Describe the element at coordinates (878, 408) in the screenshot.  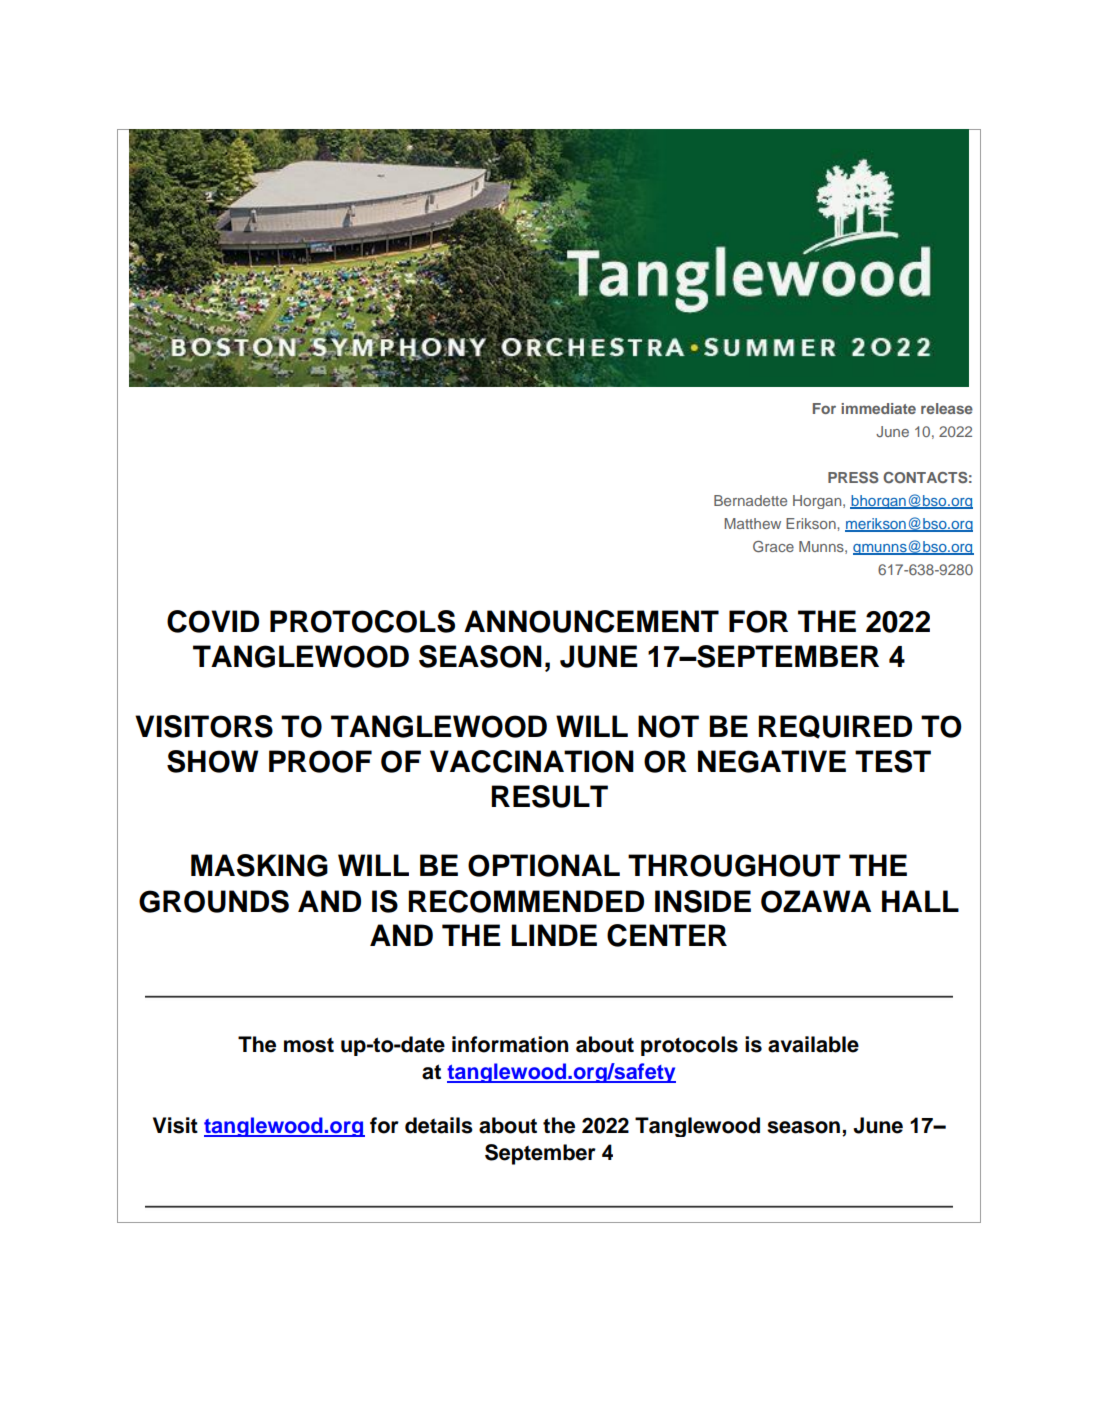
I see `immediate` at that location.
